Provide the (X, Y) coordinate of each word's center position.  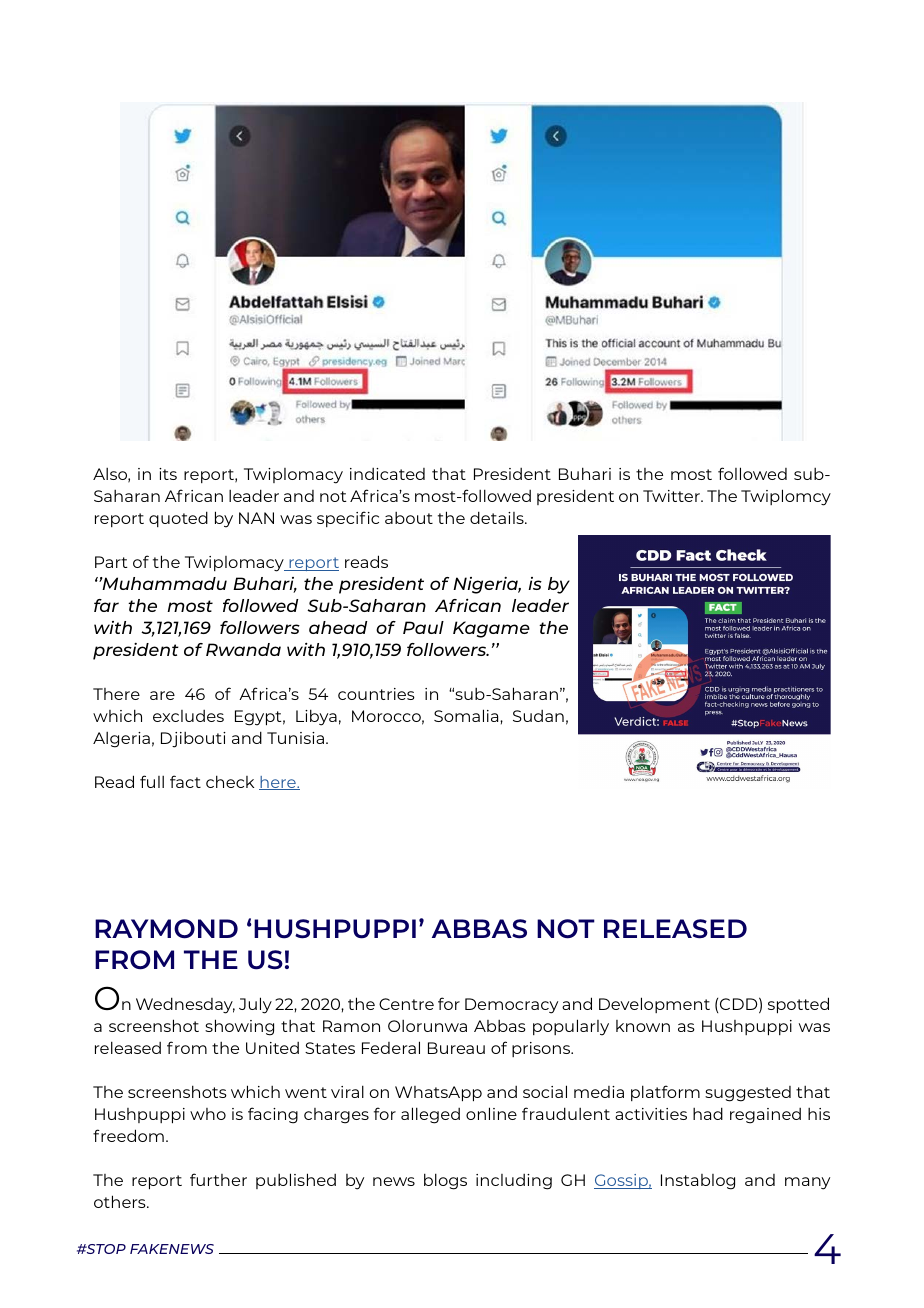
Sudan (538, 716)
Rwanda (243, 649)
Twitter (672, 496)
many (807, 1183)
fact (185, 781)
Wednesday (185, 1005)
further (218, 1179)
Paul (423, 627)
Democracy (511, 1006)
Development (654, 1005)
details (498, 517)
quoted (178, 519)
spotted (798, 1005)
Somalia (467, 715)
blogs (445, 1181)
